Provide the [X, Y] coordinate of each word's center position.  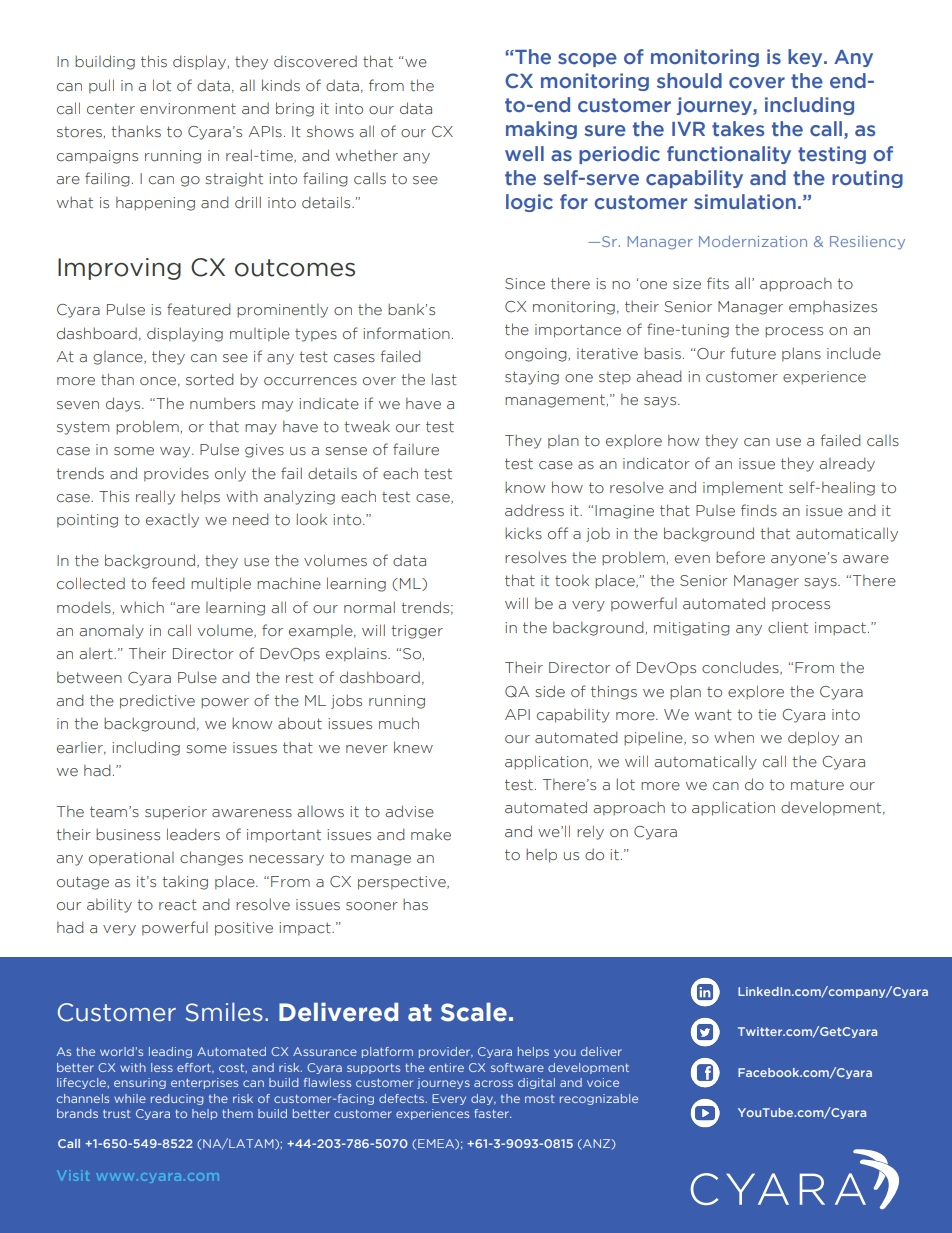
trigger [417, 632]
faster [492, 1113]
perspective [403, 883]
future [753, 353]
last [444, 379]
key [806, 58]
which [142, 608]
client [788, 627]
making [541, 130]
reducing [177, 1099]
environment [188, 109]
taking [185, 882]
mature [817, 785]
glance [119, 358]
